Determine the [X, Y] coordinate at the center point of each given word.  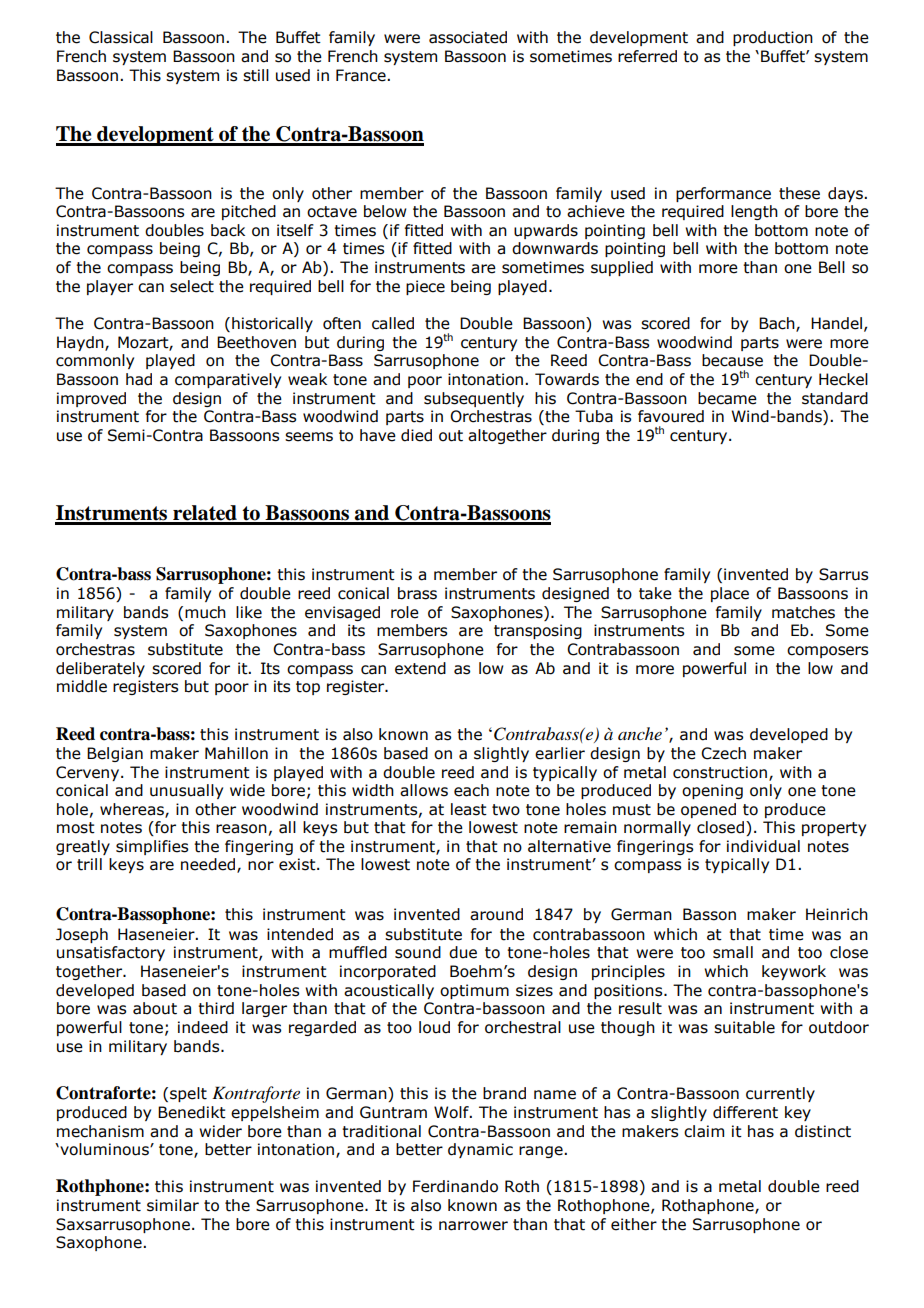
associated [468, 37]
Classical [121, 37]
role [405, 612]
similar [173, 1205]
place [730, 594]
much [205, 612]
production [773, 38]
